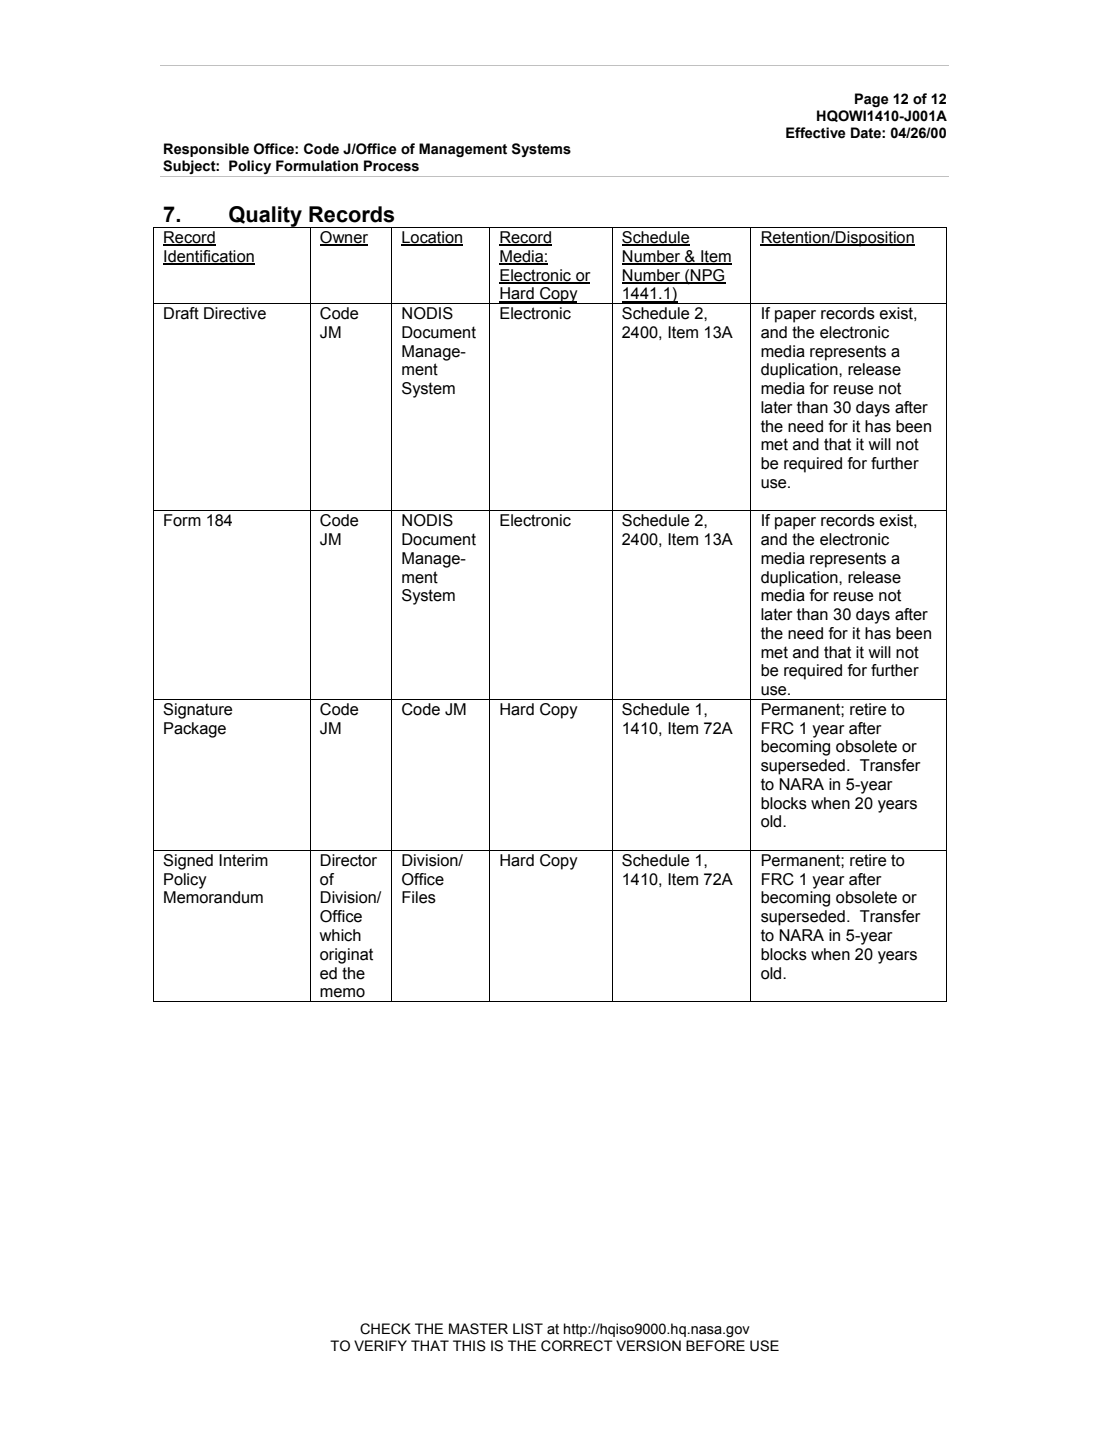  What do you see at coordinates (348, 860) in the page?
I see `Director` at bounding box center [348, 860].
